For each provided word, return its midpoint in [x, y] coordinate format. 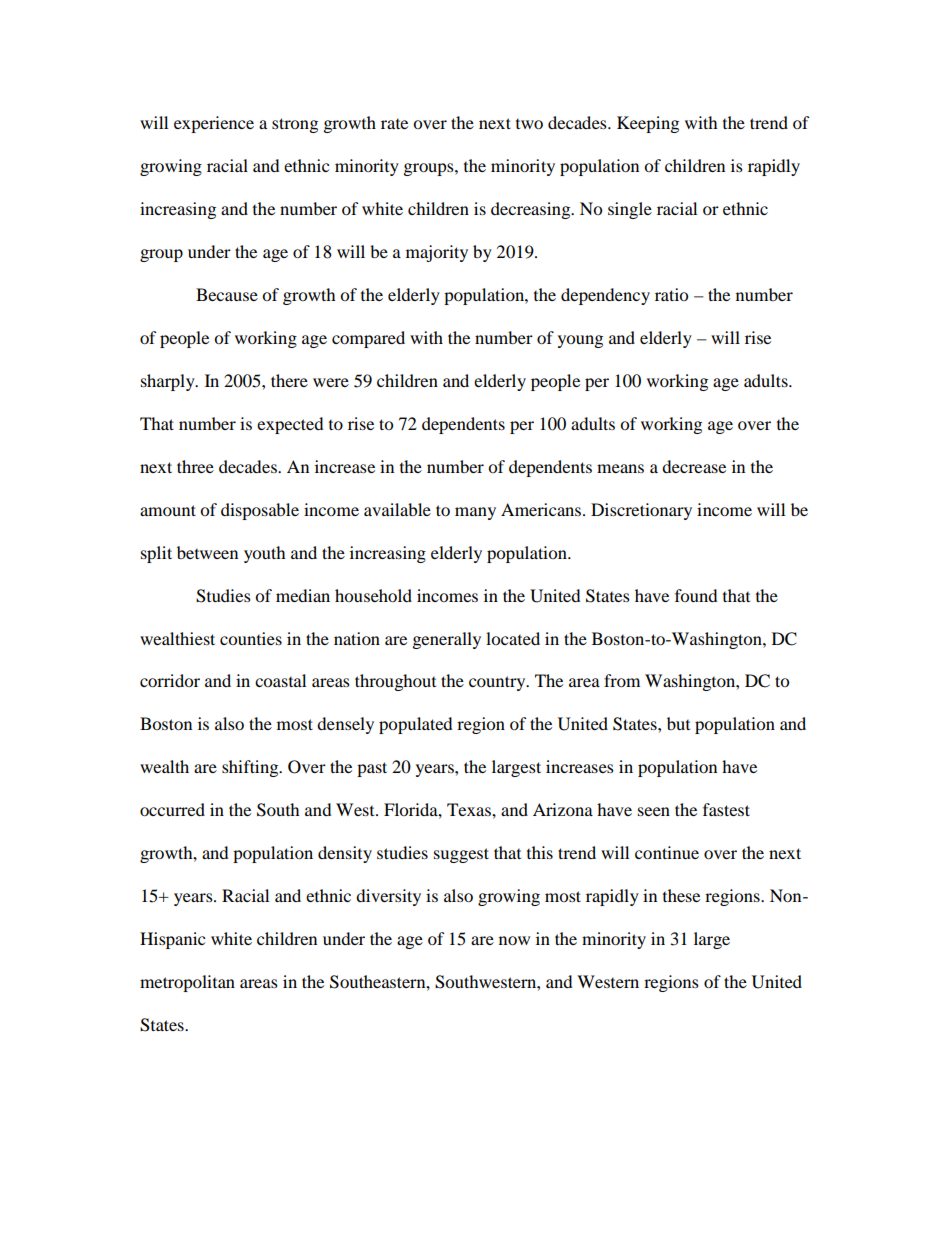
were [331, 382]
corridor [170, 680]
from [622, 680]
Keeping [648, 124]
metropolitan [187, 983]
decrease [694, 466]
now [514, 940]
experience [214, 124]
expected [290, 425]
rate [394, 123]
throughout [395, 682]
